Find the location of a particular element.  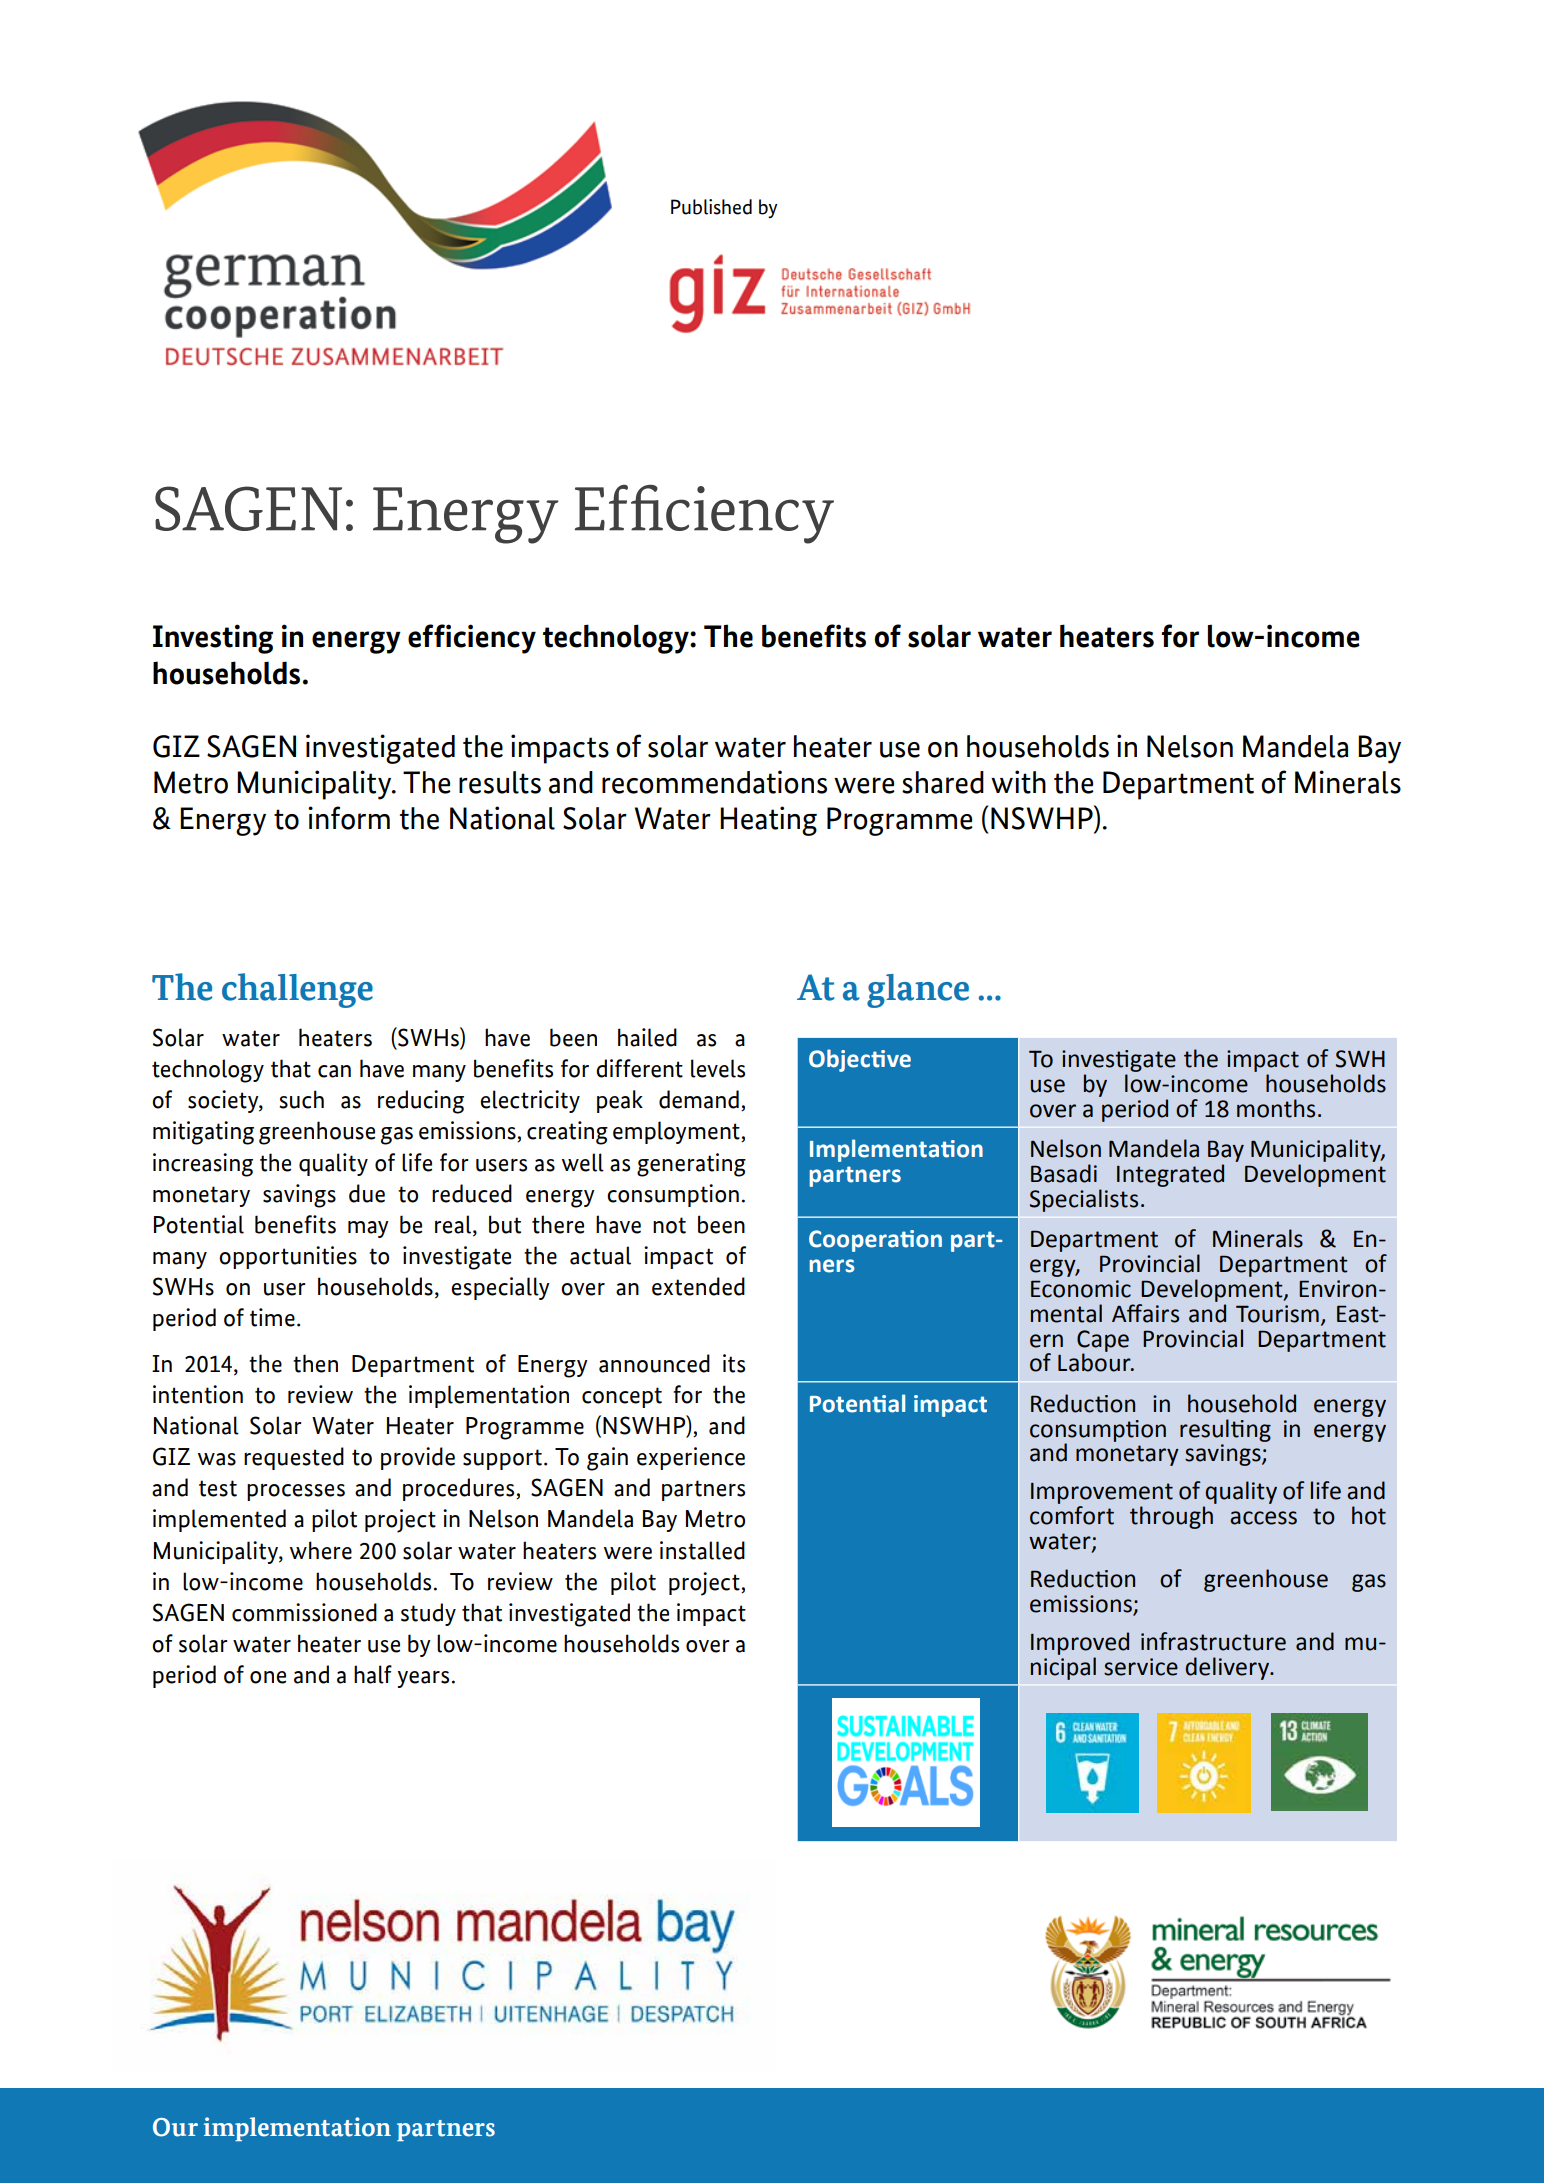

Published is located at coordinates (711, 207).
